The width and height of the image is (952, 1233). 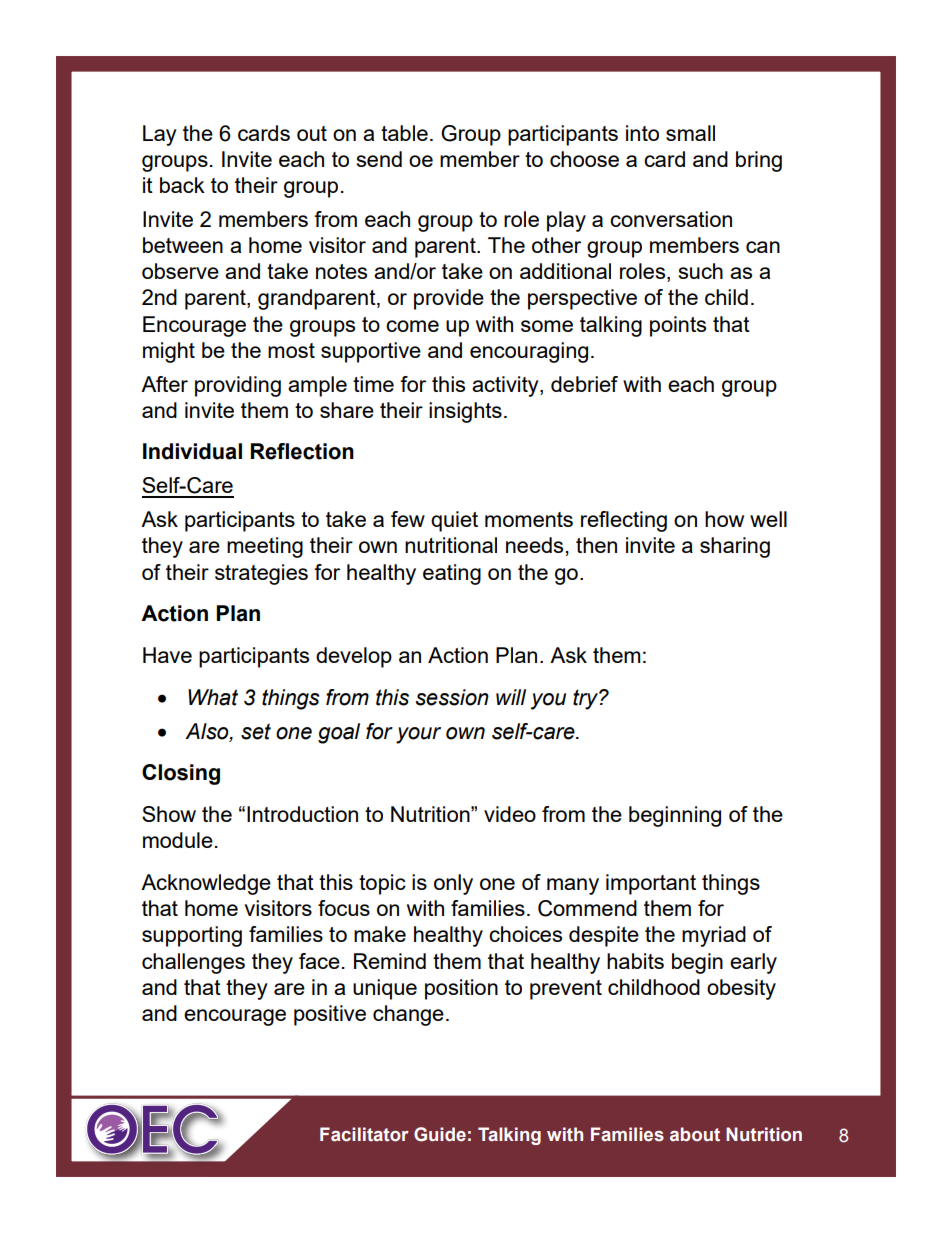 What do you see at coordinates (404, 133) in the image?
I see `table` at bounding box center [404, 133].
